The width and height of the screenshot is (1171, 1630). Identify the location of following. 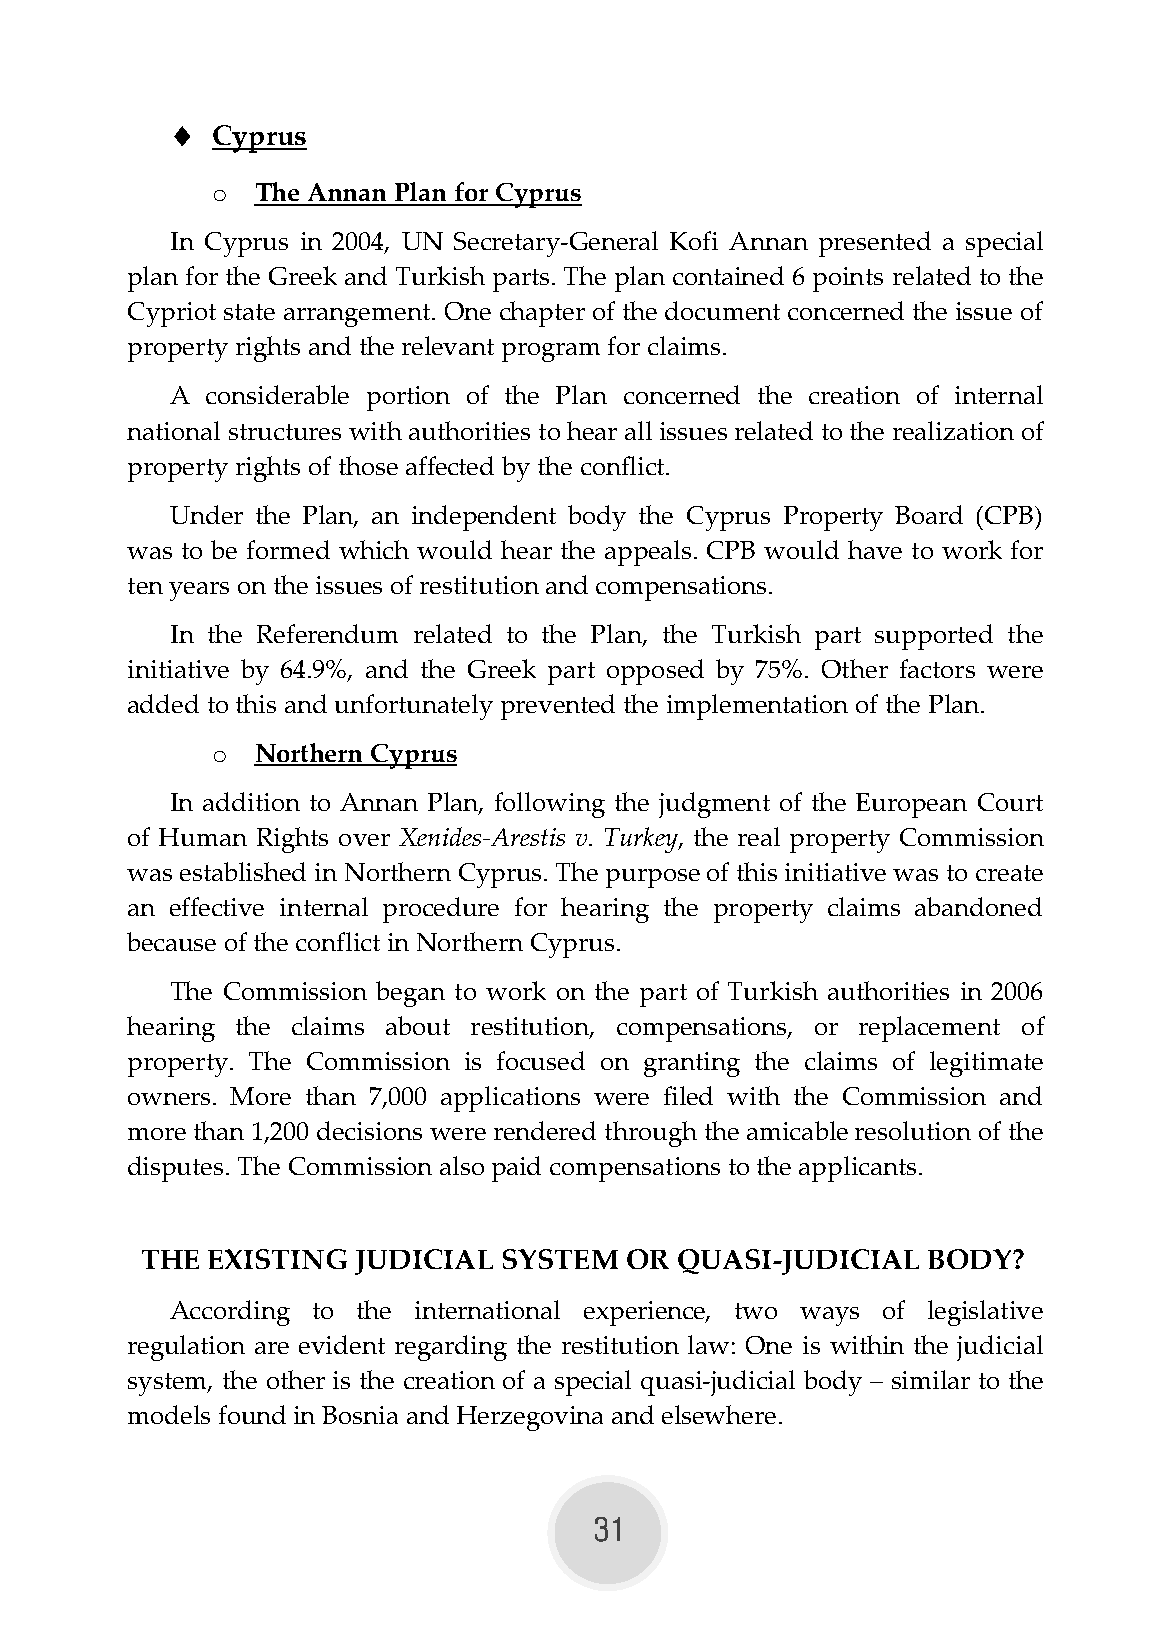
(550, 805).
